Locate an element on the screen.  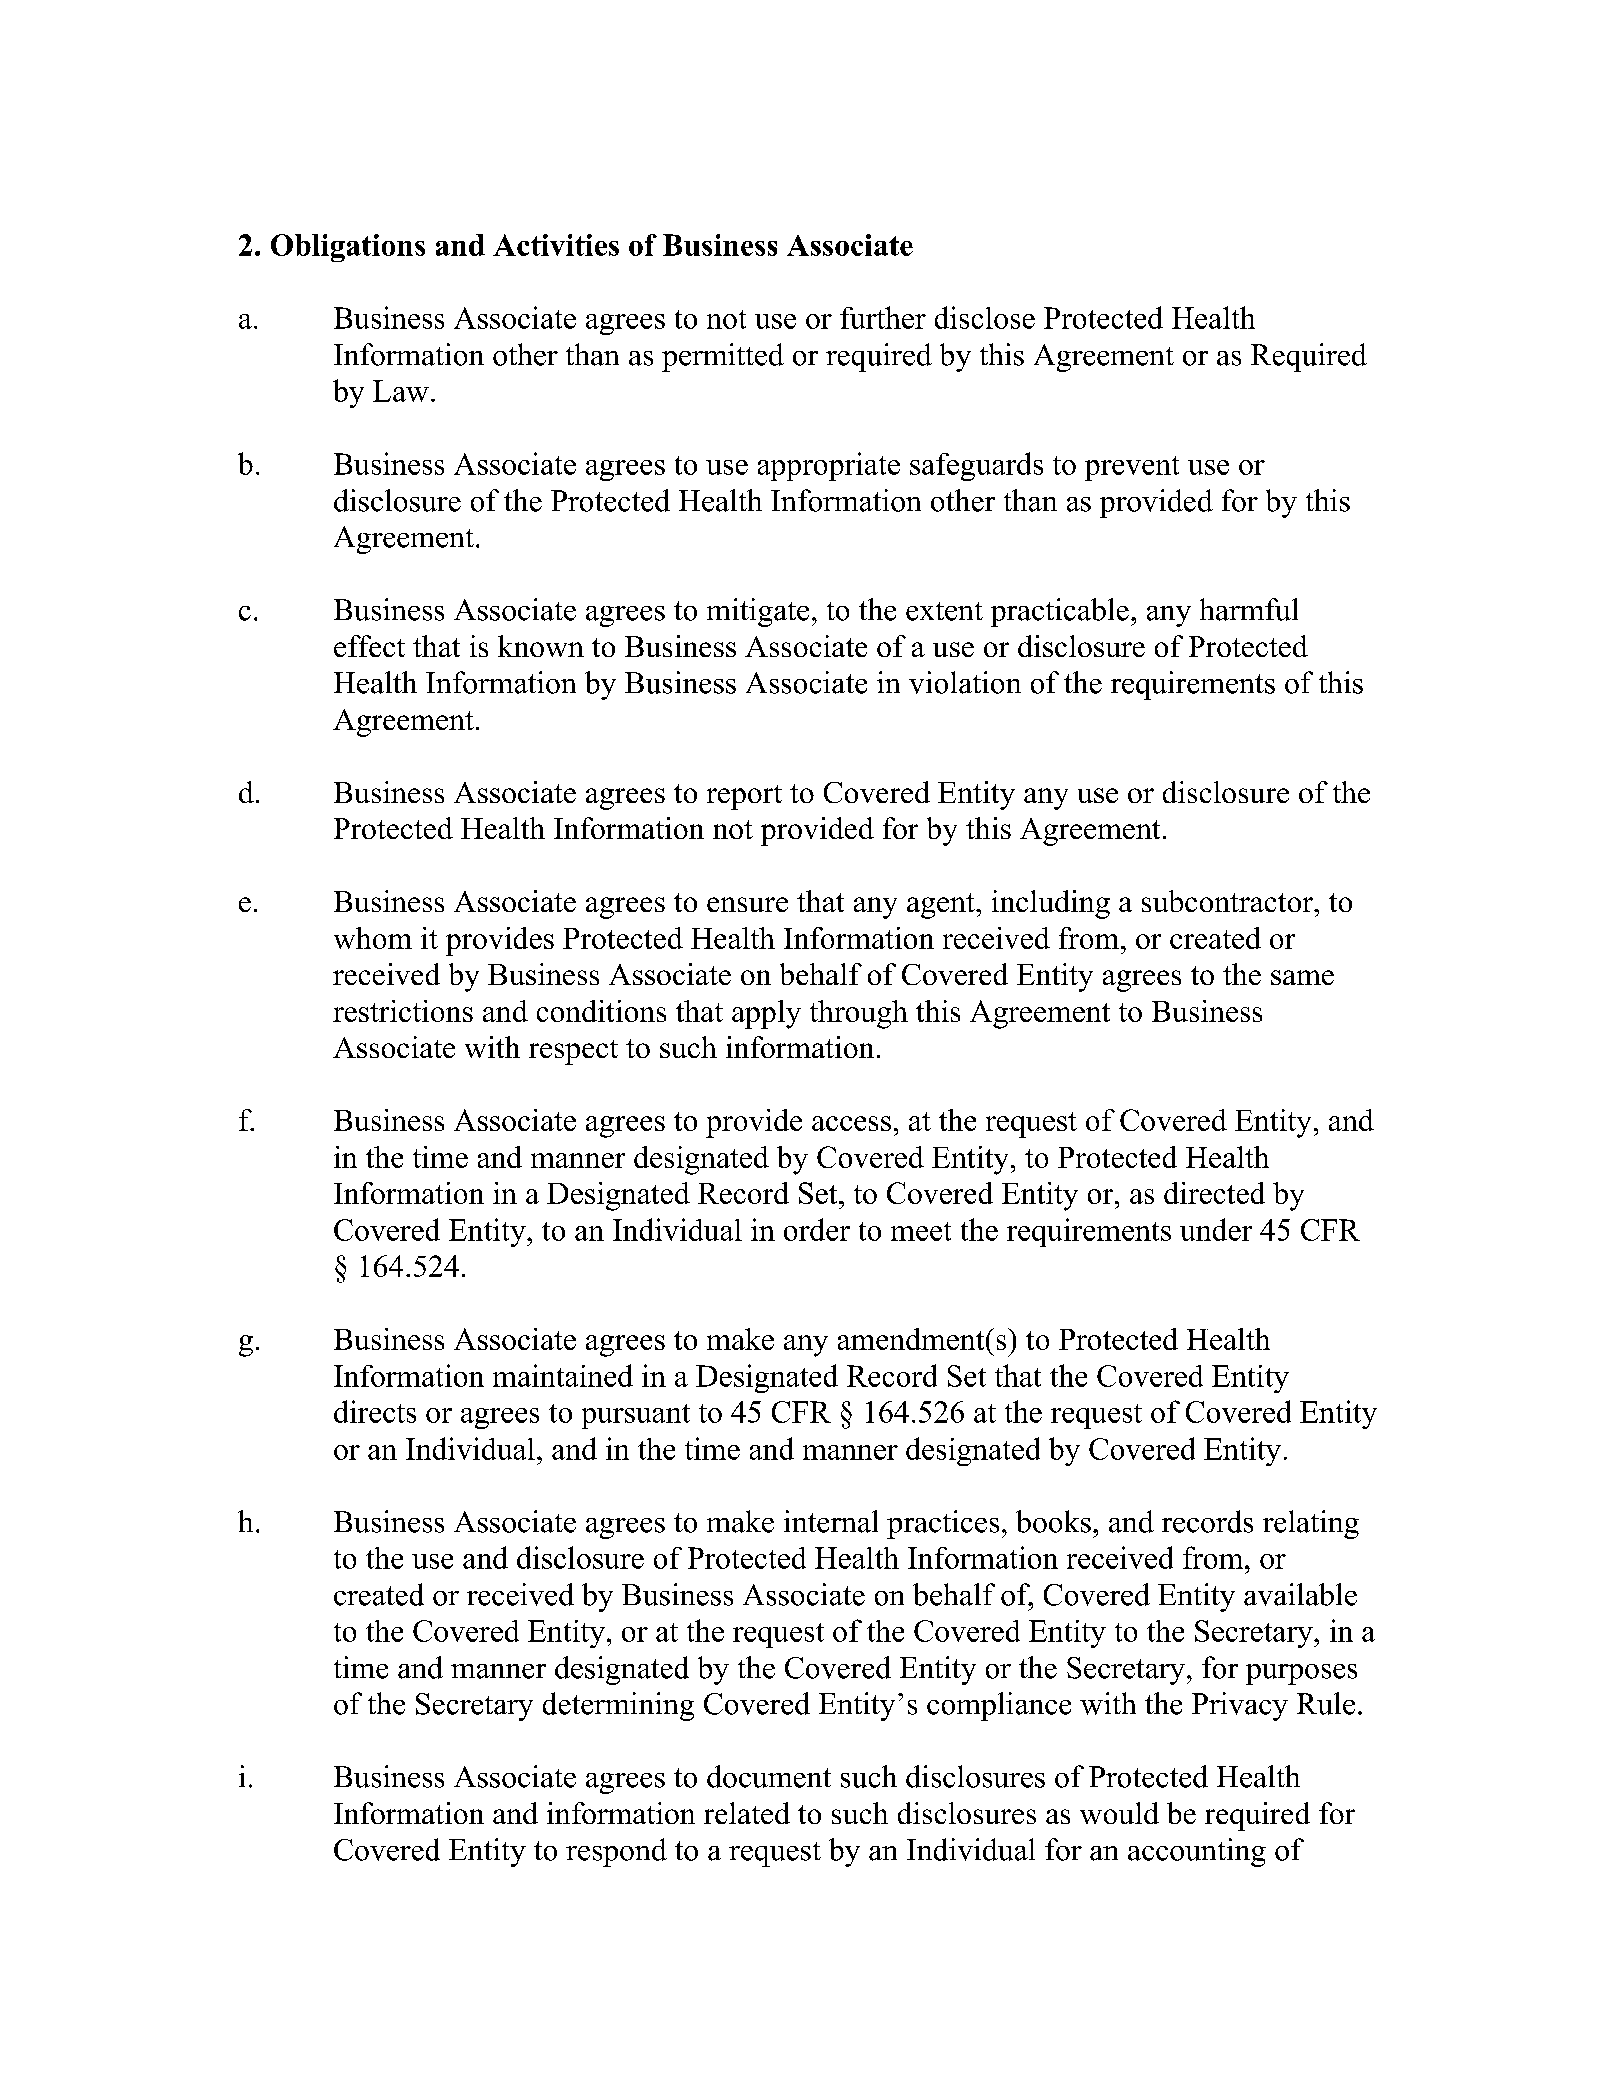
respond is located at coordinates (616, 1852).
